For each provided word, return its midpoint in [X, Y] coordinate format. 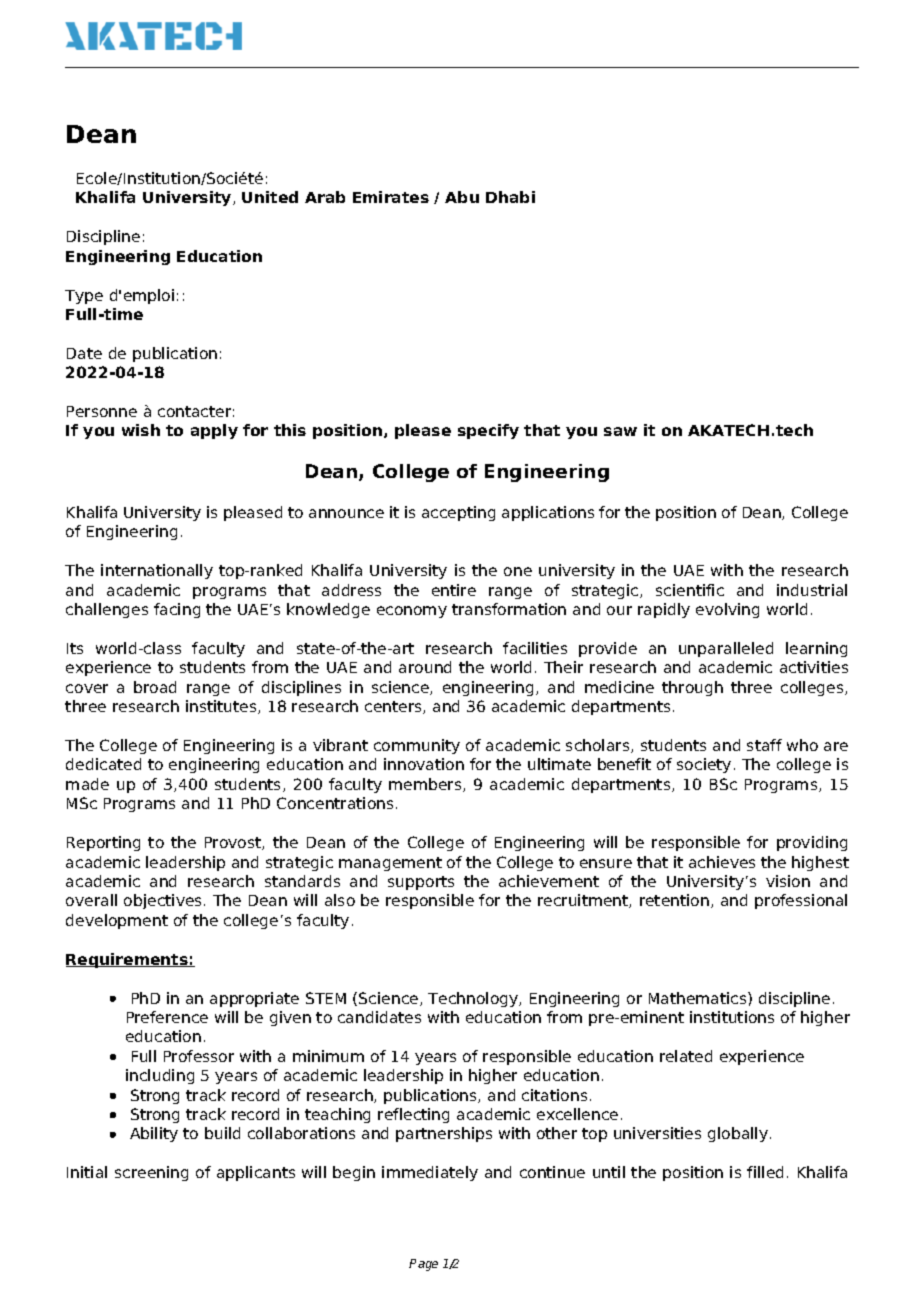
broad [155, 687]
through [692, 688]
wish [141, 430]
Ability [154, 1134]
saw [620, 431]
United [270, 197]
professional [801, 901]
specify [488, 431]
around [425, 667]
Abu [462, 197]
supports [421, 883]
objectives [164, 901]
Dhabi [510, 197]
